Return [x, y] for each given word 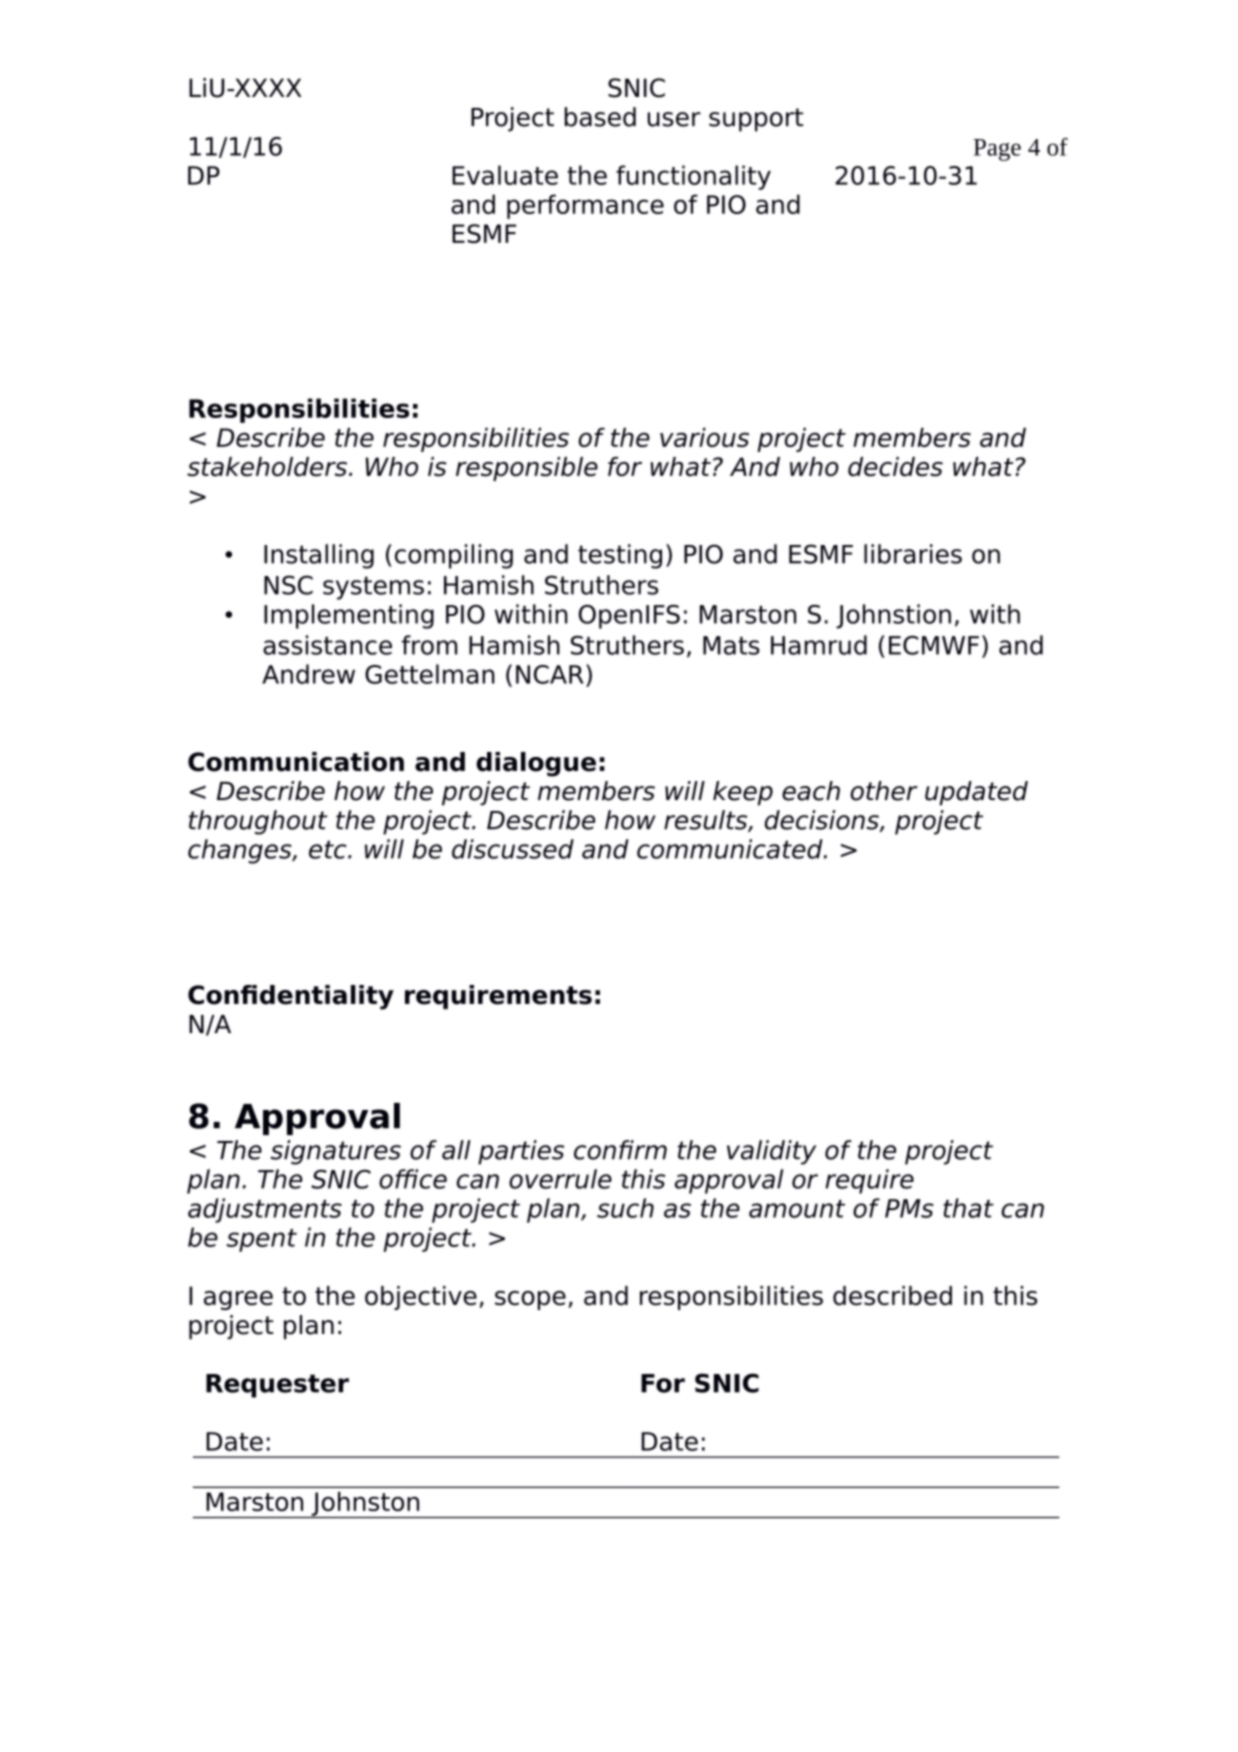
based [600, 117]
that [968, 1208]
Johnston [365, 1505]
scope [530, 1300]
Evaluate [505, 175]
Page [997, 150]
